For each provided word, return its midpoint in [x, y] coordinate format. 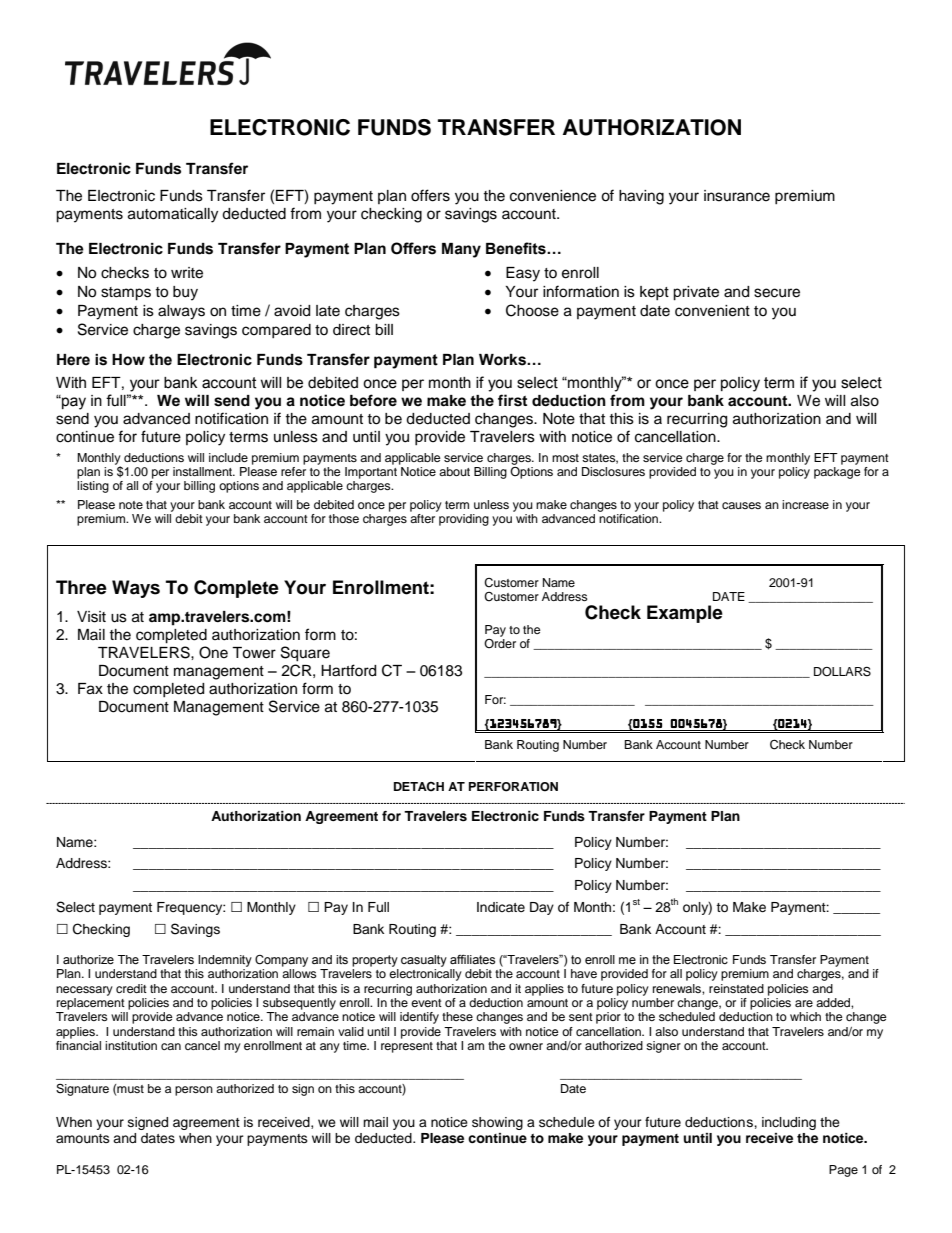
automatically [173, 215]
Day [542, 908]
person [194, 1091]
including [789, 1123]
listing [93, 487]
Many [461, 250]
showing [497, 1123]
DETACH [419, 787]
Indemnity [225, 961]
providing [464, 520]
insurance [737, 196]
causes [741, 505]
